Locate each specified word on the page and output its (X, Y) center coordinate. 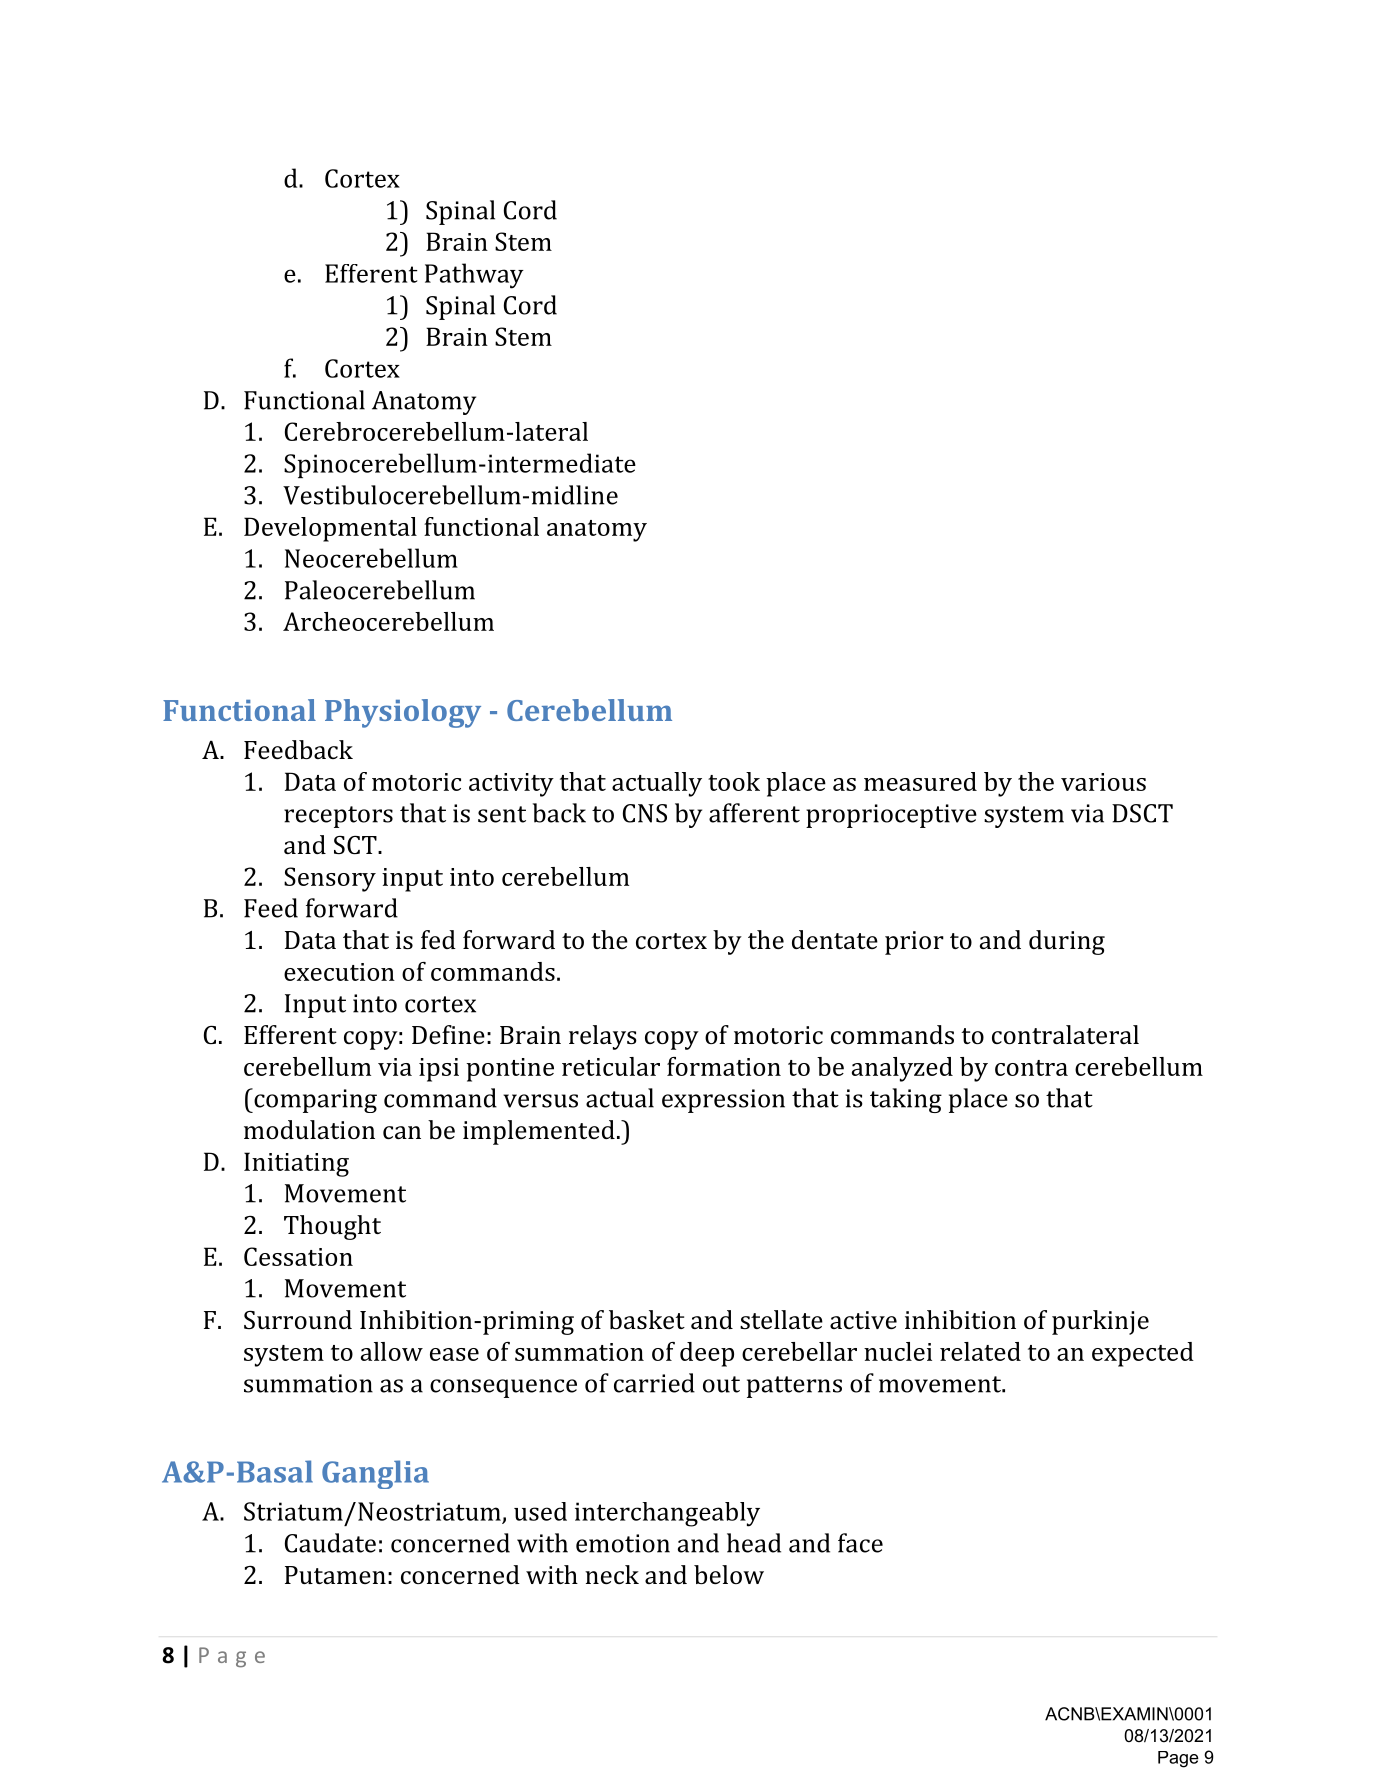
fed (438, 939)
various (1103, 782)
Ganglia (375, 1474)
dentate (835, 939)
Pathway (474, 276)
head (754, 1543)
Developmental (330, 529)
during (1067, 942)
